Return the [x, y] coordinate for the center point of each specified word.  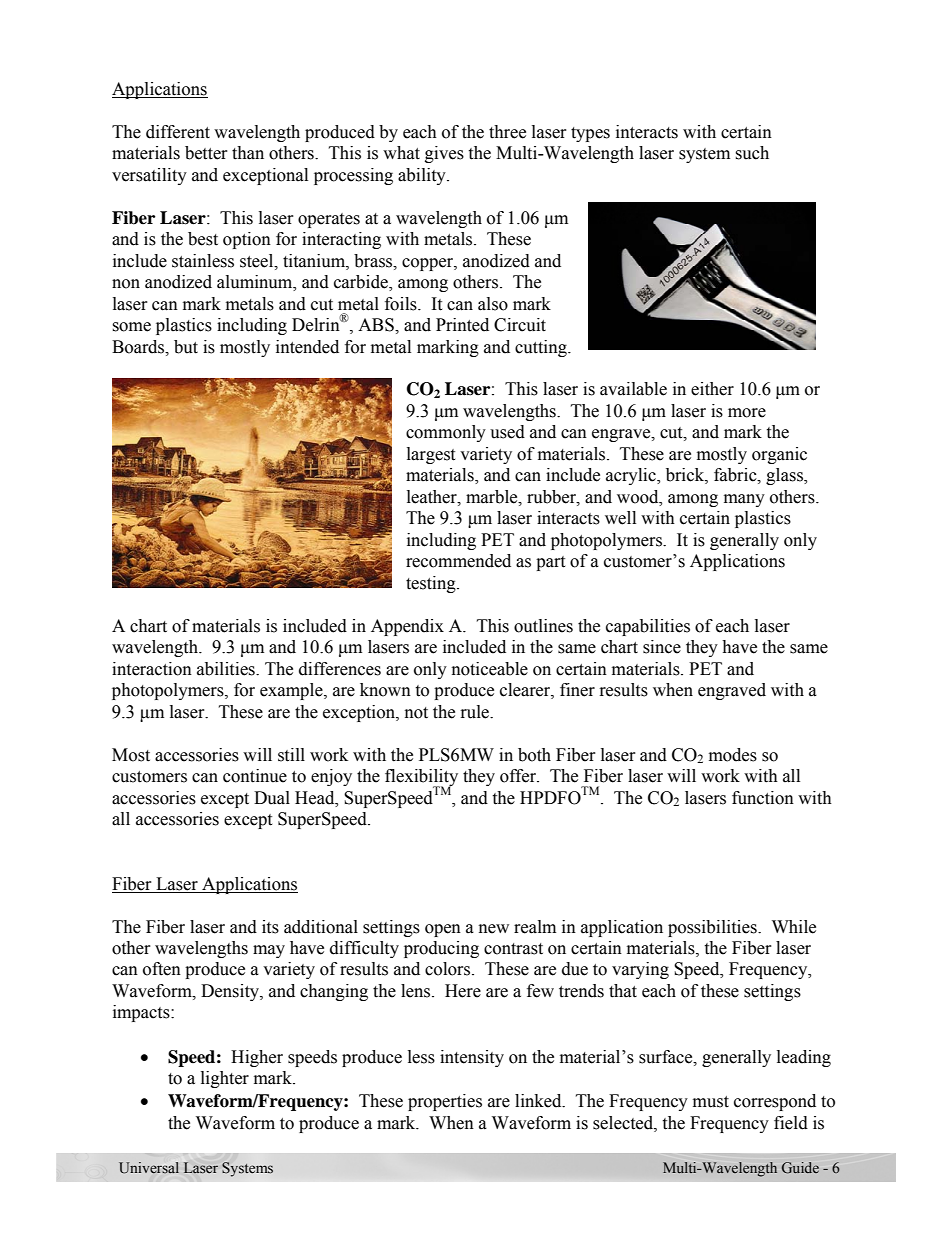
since [662, 647]
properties [445, 1102]
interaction [152, 669]
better [206, 153]
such [752, 153]
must [711, 1102]
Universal [149, 1168]
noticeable [490, 669]
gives [444, 154]
